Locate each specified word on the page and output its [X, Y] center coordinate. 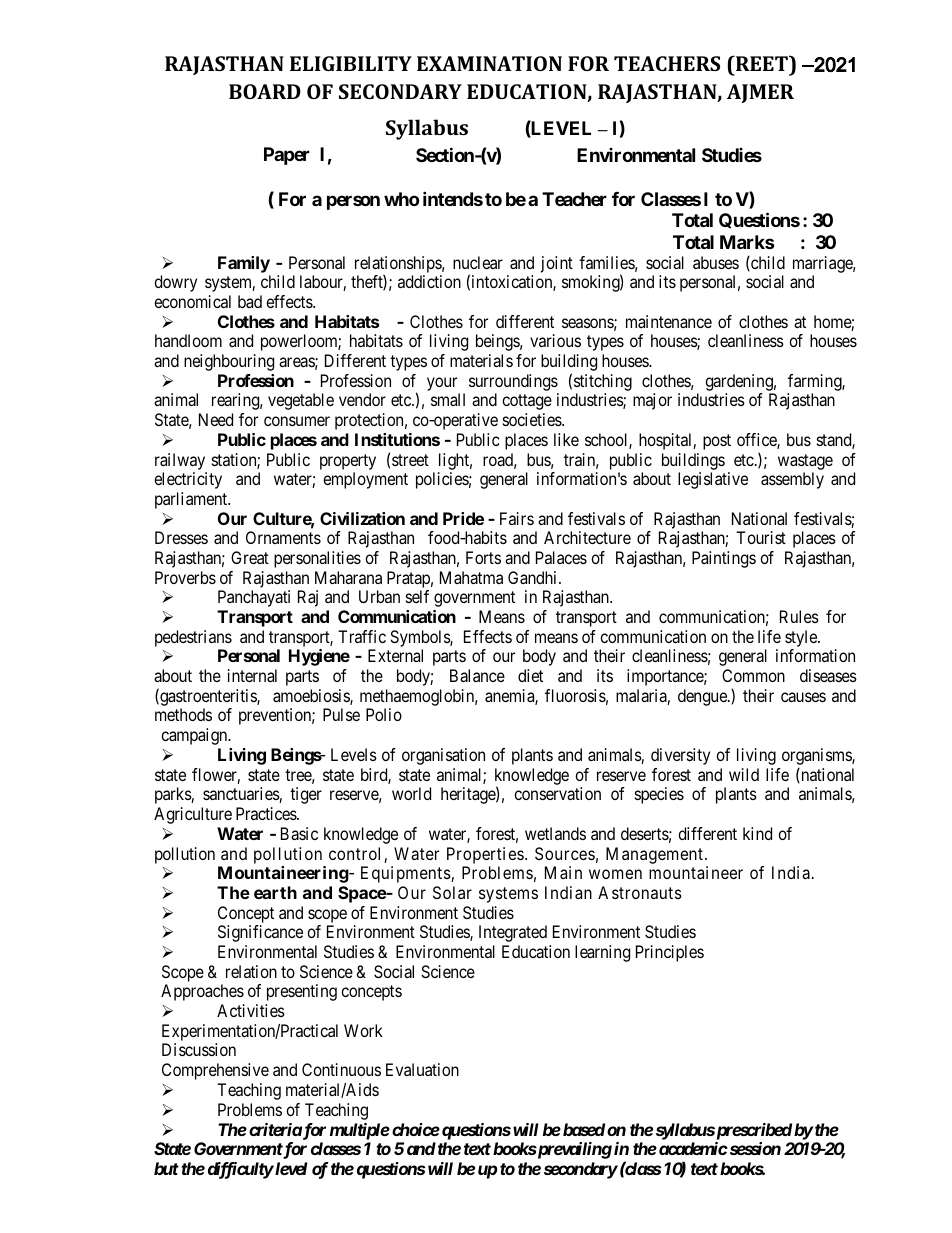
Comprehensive [215, 1071]
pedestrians [193, 638]
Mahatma [471, 577]
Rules [799, 616]
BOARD [265, 91]
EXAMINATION [489, 63]
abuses [716, 262]
